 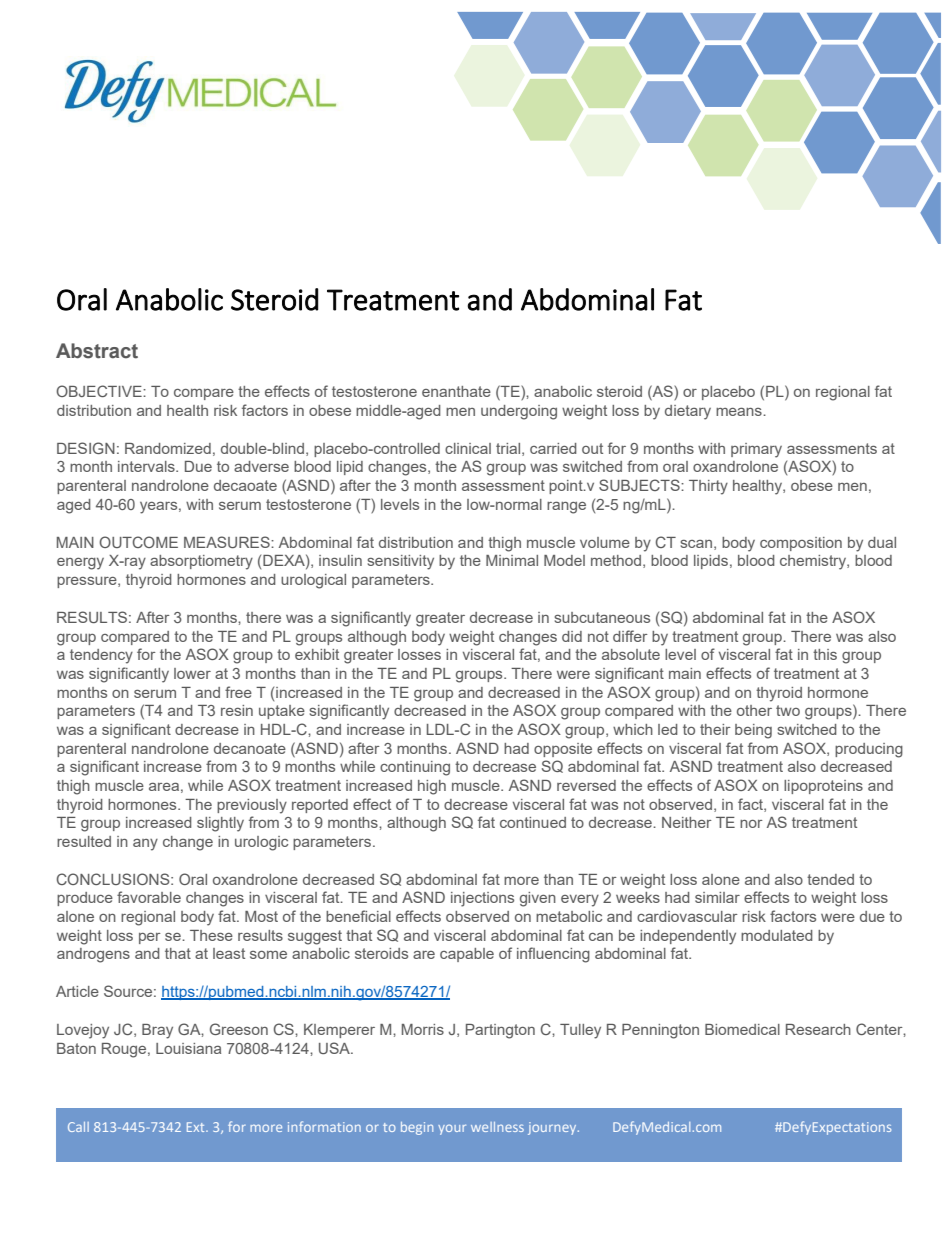 What do you see at coordinates (197, 1127) in the screenshot?
I see `Ext` at bounding box center [197, 1127].
